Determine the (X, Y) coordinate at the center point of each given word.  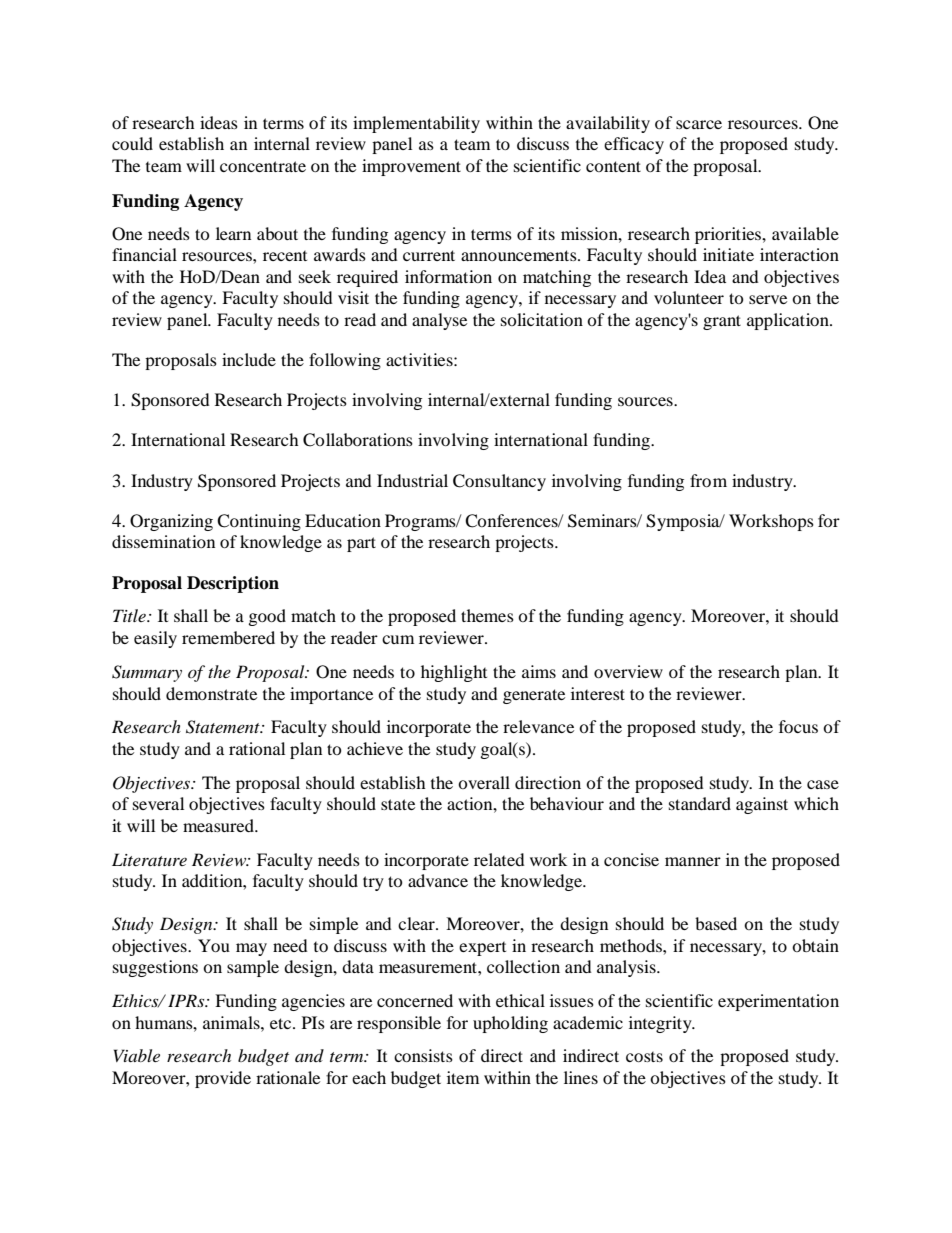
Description (233, 584)
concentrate (263, 166)
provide (223, 1079)
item (463, 1077)
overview (628, 671)
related (499, 859)
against (762, 805)
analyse (439, 321)
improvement (411, 167)
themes (487, 615)
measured (219, 825)
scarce (699, 124)
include (249, 359)
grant (722, 322)
